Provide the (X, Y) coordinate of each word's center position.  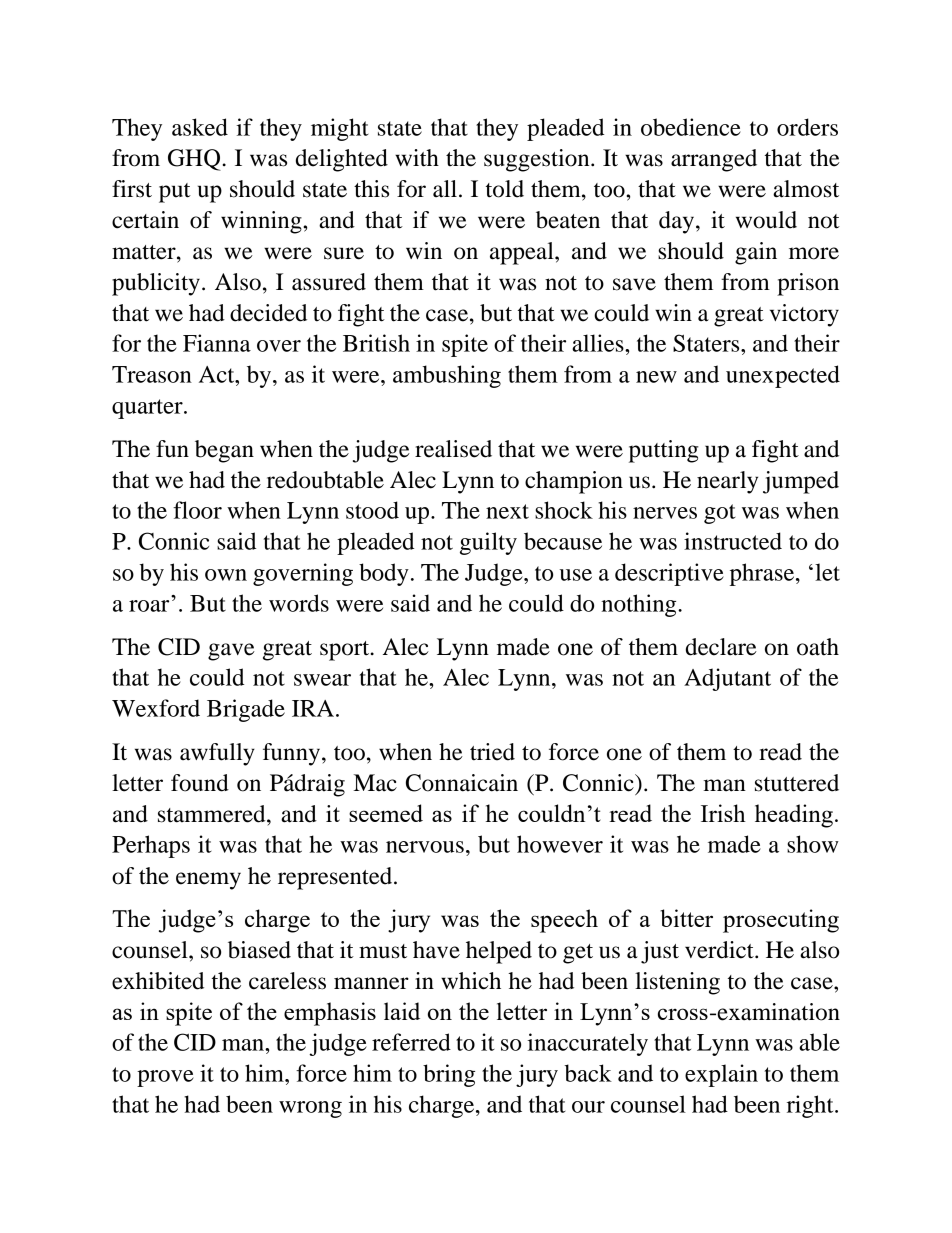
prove (165, 1078)
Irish (723, 813)
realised (453, 449)
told (505, 189)
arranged (714, 160)
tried (492, 752)
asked (200, 127)
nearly (727, 482)
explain (721, 1075)
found (200, 783)
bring (449, 1075)
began (224, 451)
